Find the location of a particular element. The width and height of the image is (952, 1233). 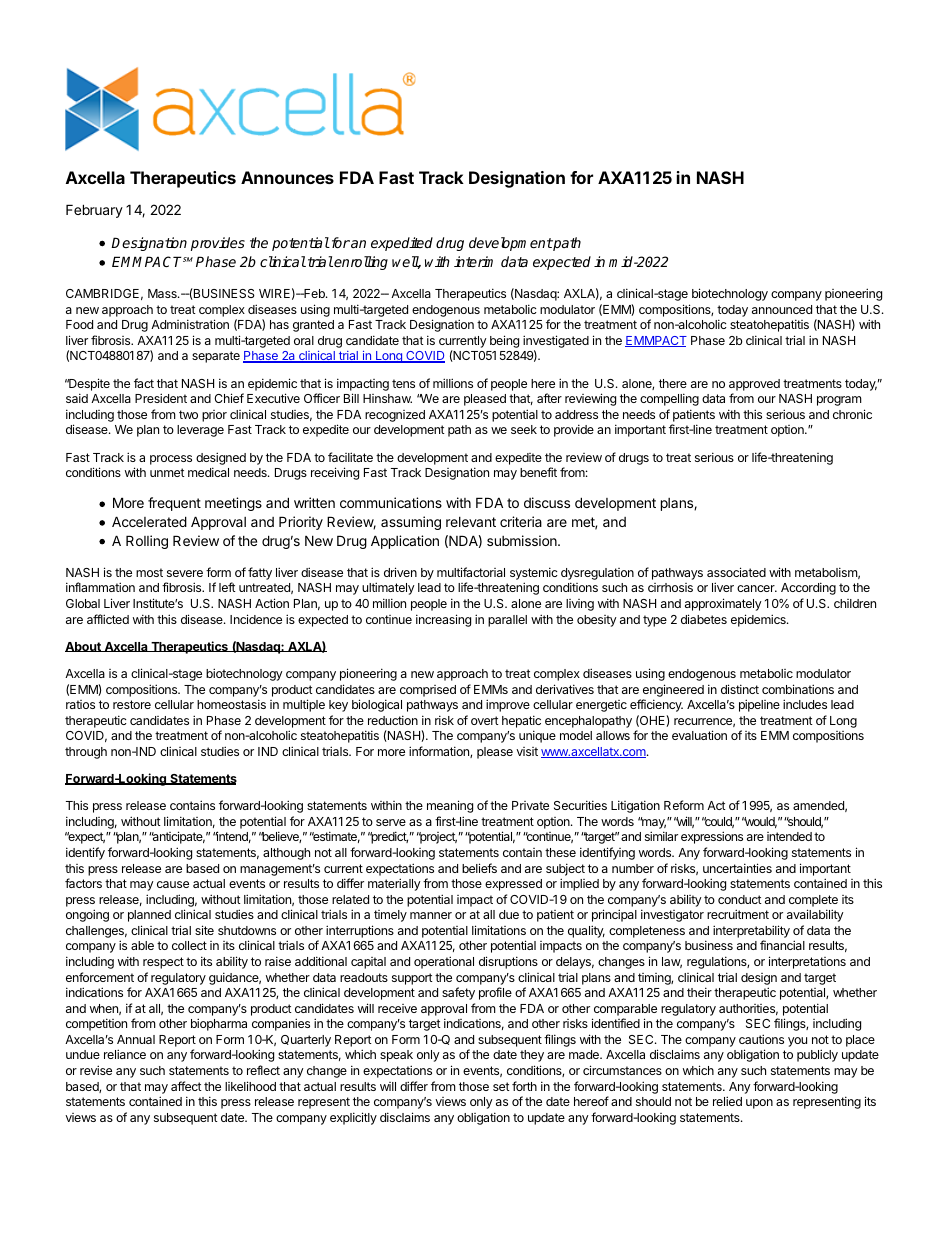

set is located at coordinates (501, 1086).
